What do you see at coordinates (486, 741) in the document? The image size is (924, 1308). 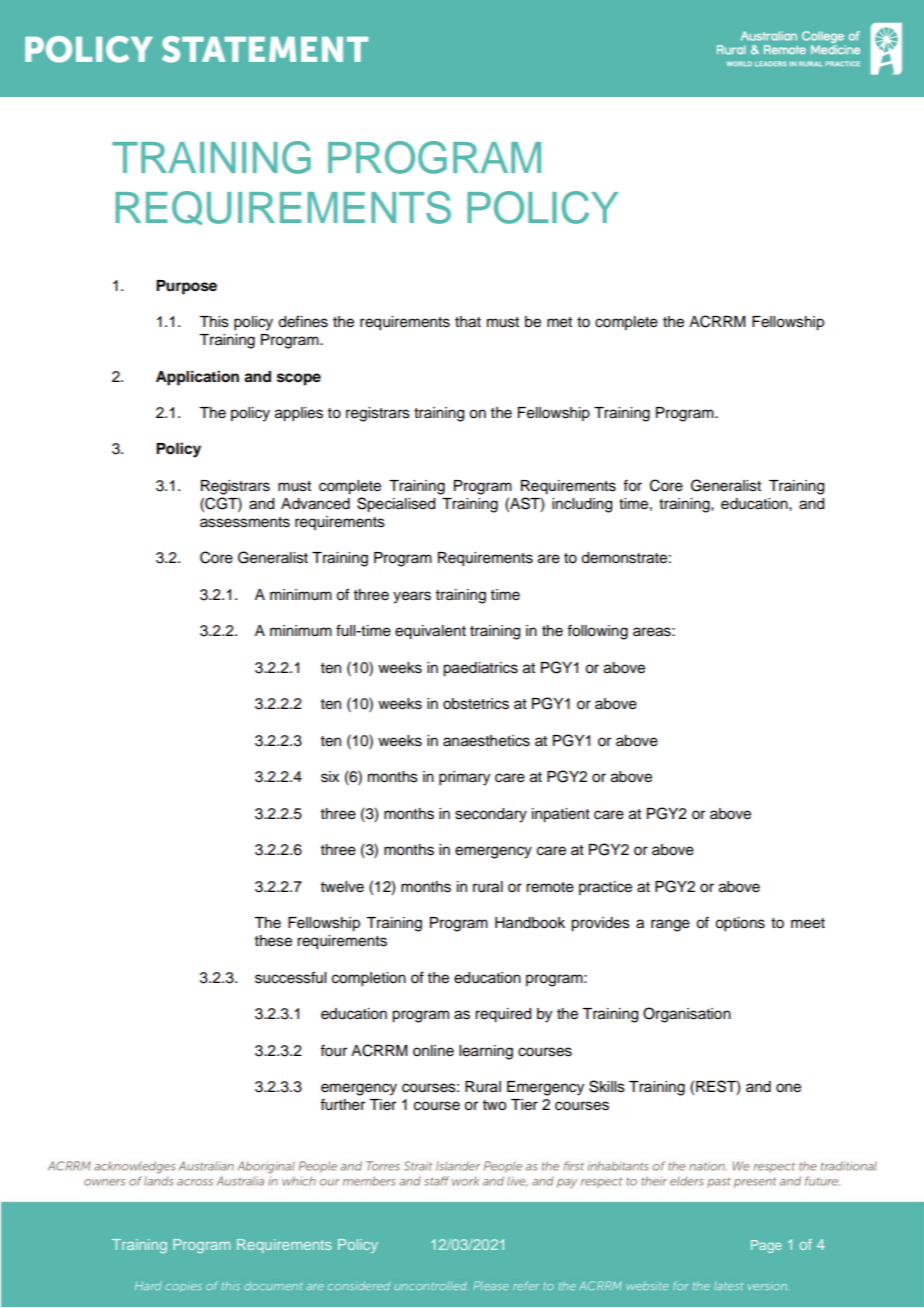 I see `anaesthetics` at bounding box center [486, 741].
